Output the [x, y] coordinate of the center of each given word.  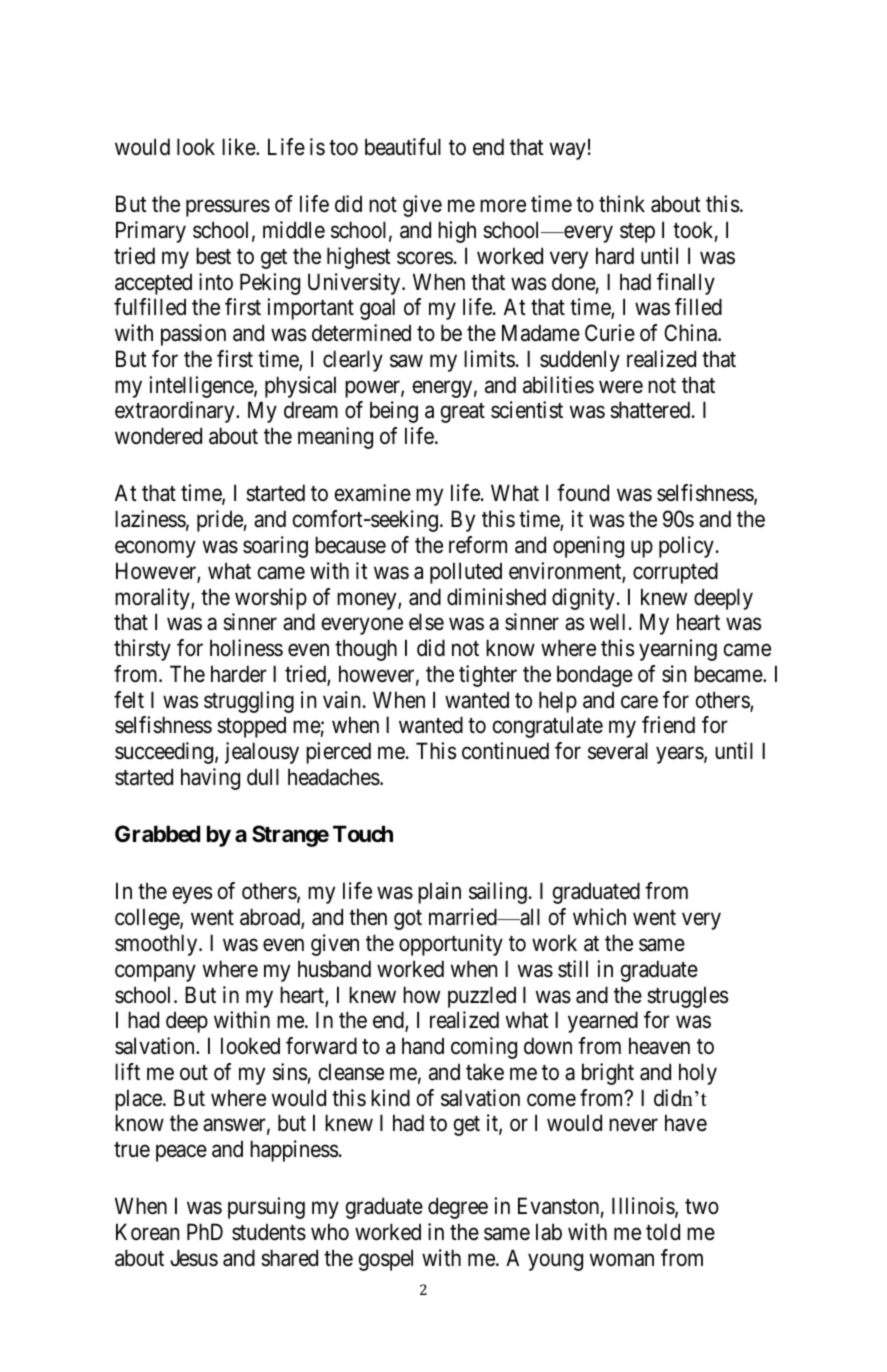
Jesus [194, 1258]
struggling [249, 702]
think [622, 203]
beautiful [403, 147]
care [639, 702]
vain [341, 700]
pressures [228, 208]
